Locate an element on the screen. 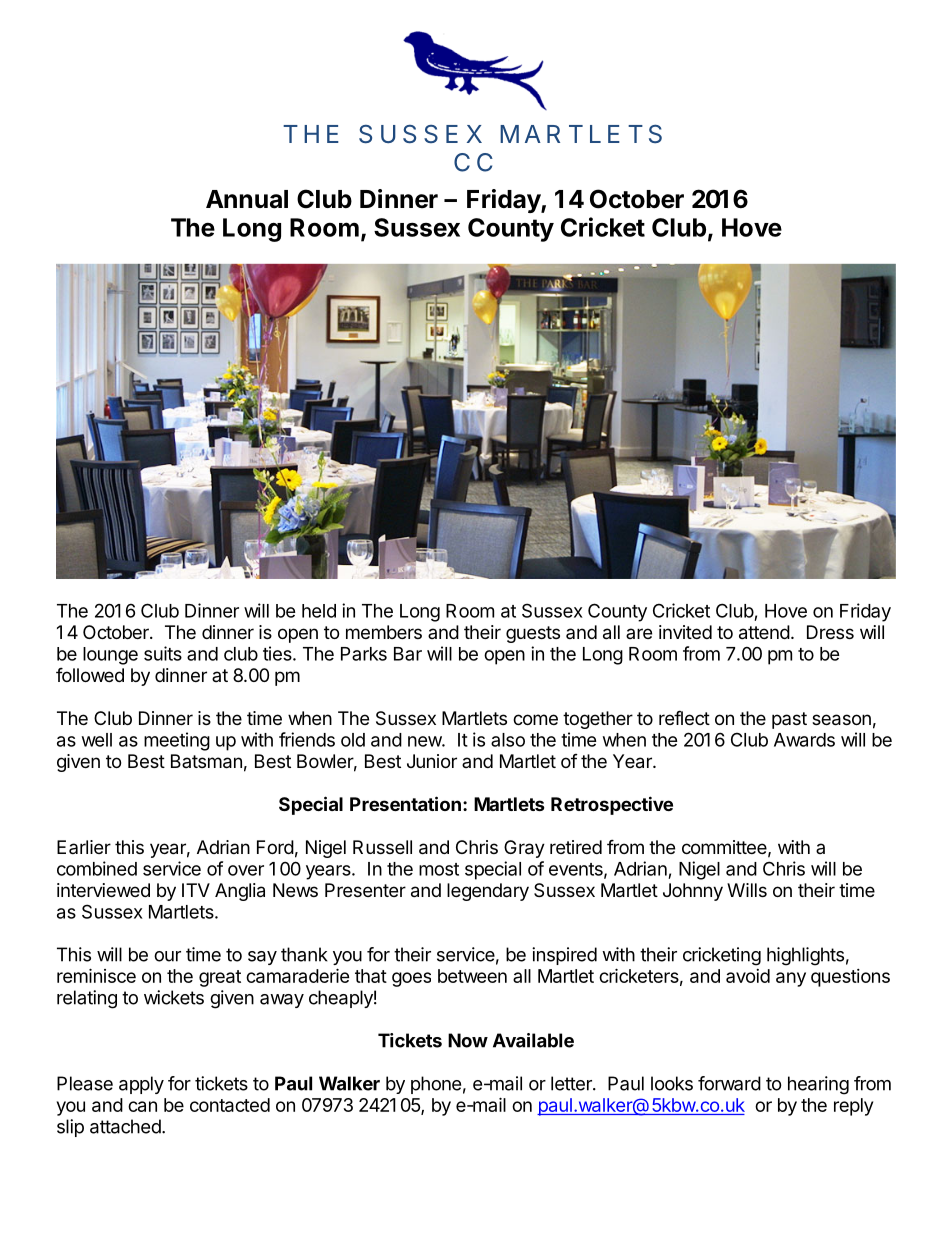 The image size is (952, 1233). Annual is located at coordinates (247, 199).
